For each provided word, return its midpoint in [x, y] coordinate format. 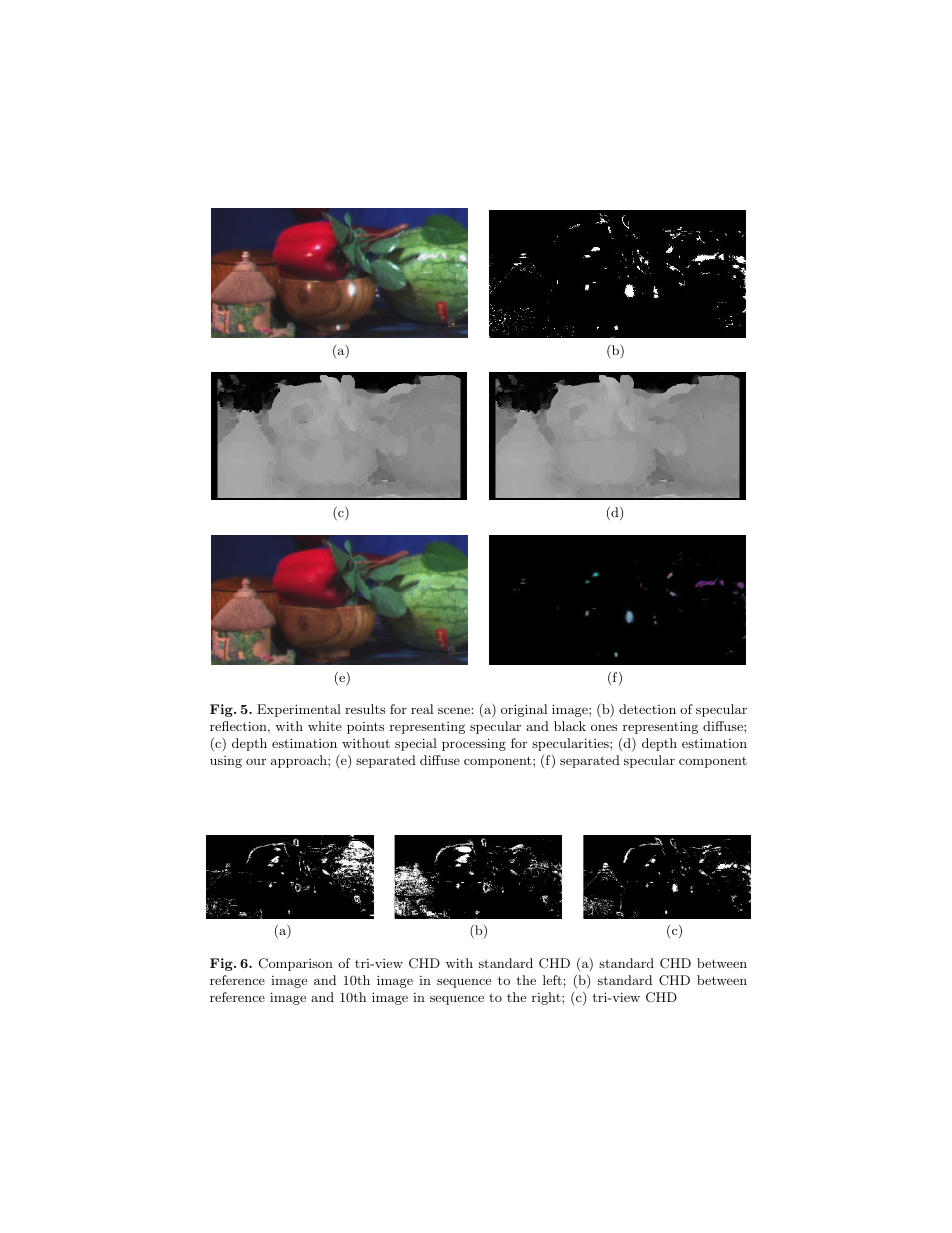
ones [604, 727]
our [256, 761]
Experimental [299, 710]
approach [300, 761]
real [422, 709]
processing [474, 744]
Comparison [296, 964]
